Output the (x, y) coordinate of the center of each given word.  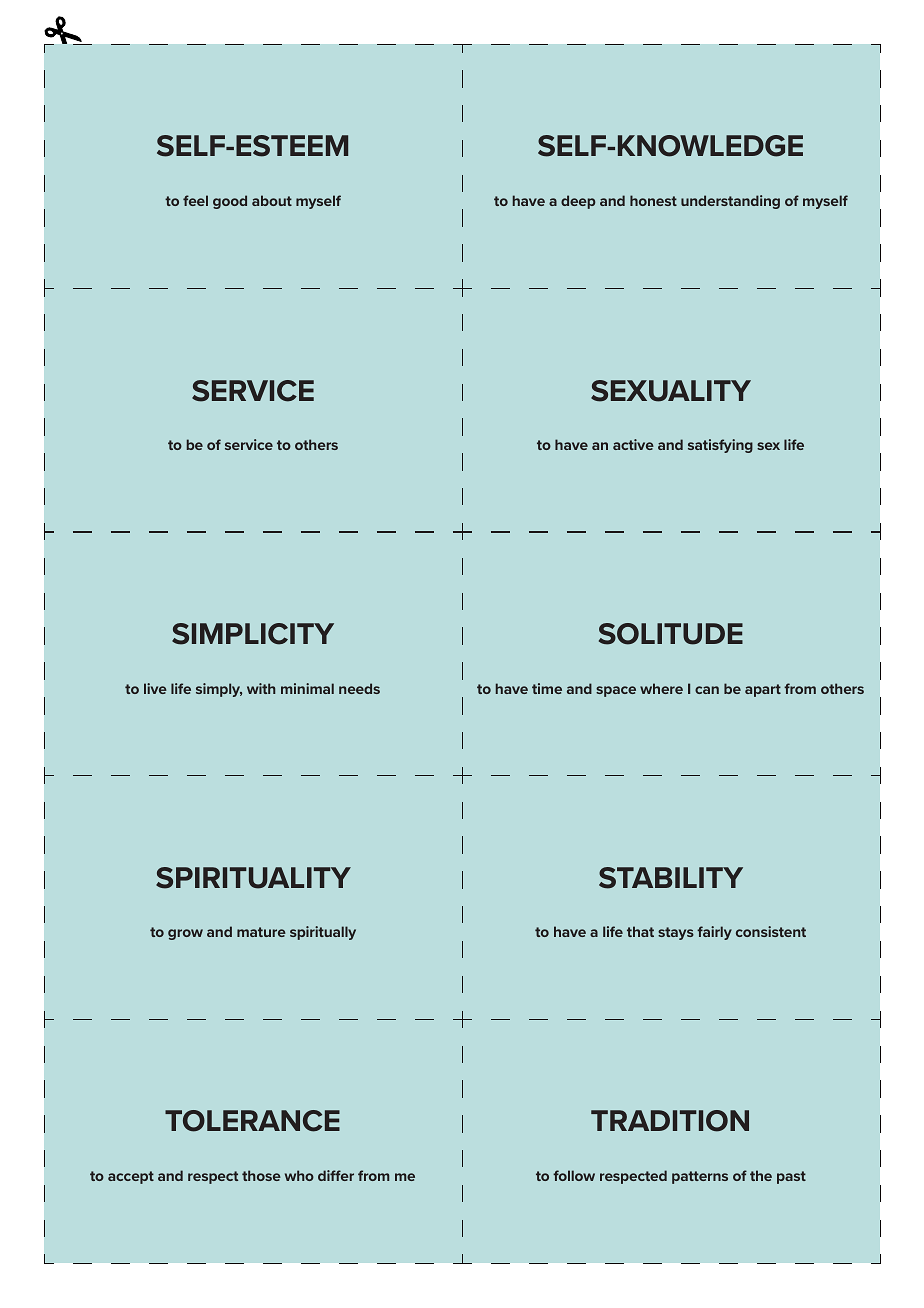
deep (578, 202)
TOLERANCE (252, 1121)
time (547, 688)
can (707, 690)
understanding (730, 202)
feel (195, 200)
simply (219, 690)
